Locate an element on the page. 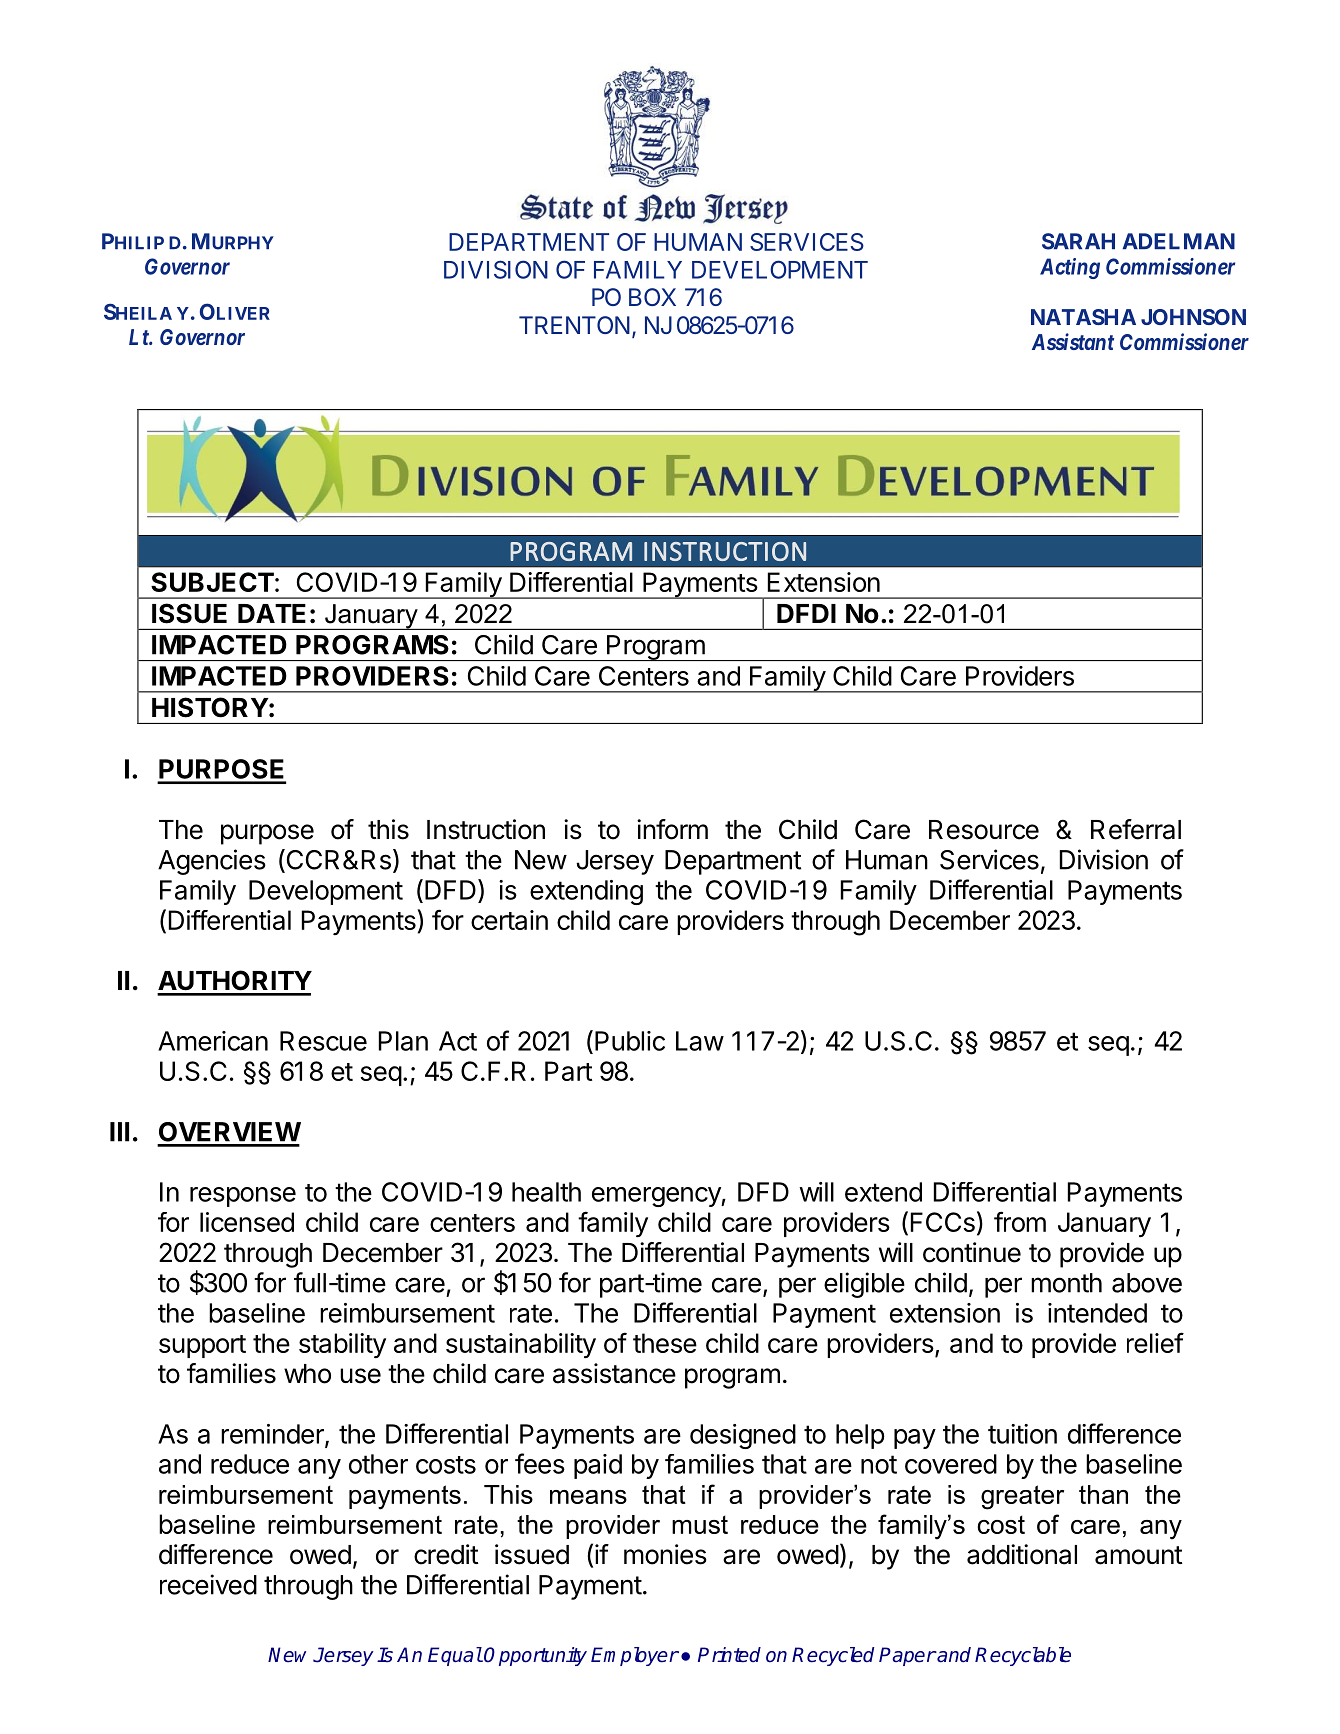  Acting is located at coordinates (1070, 268).
